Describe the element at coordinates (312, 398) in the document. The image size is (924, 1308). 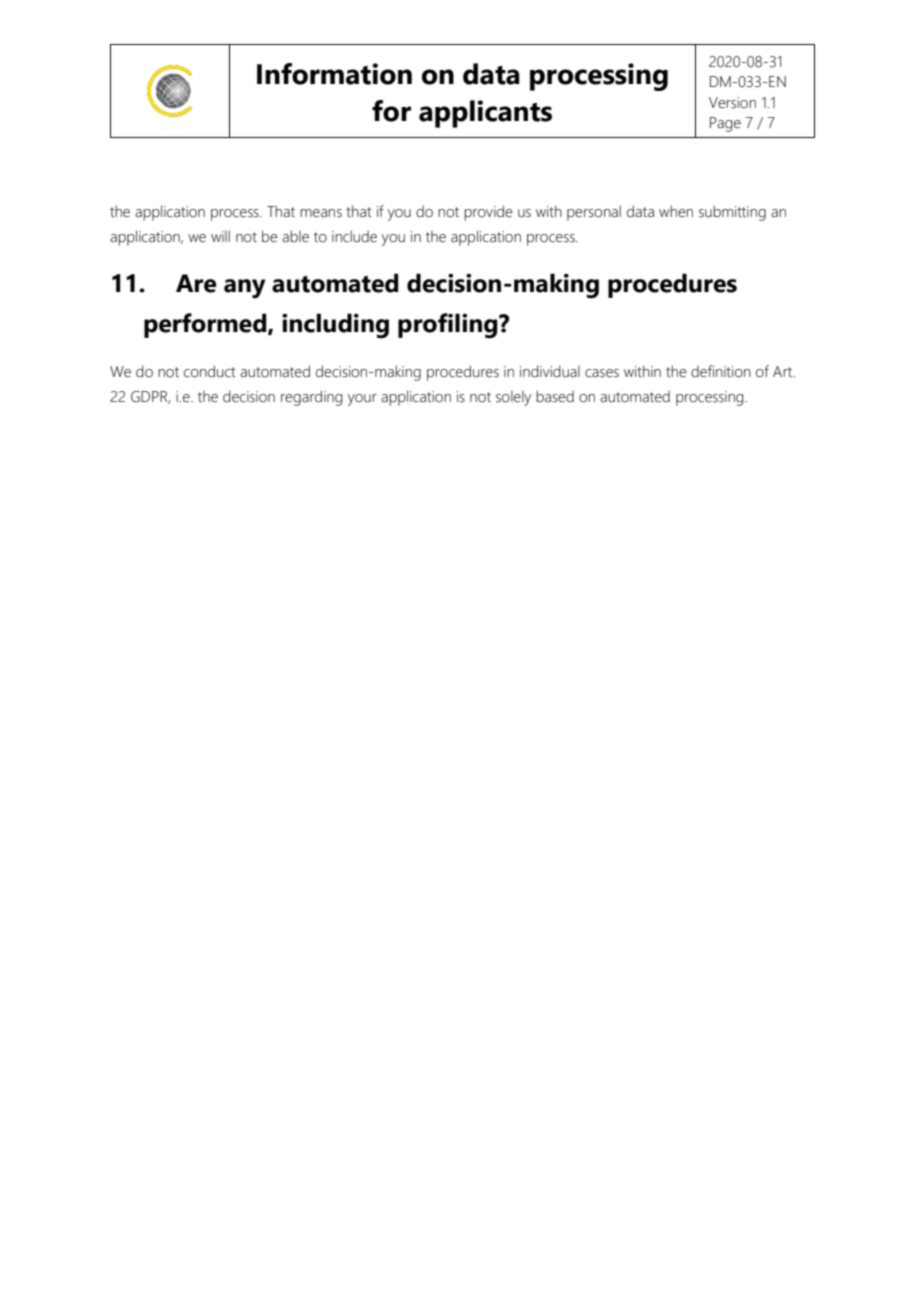
I see `regarding` at that location.
